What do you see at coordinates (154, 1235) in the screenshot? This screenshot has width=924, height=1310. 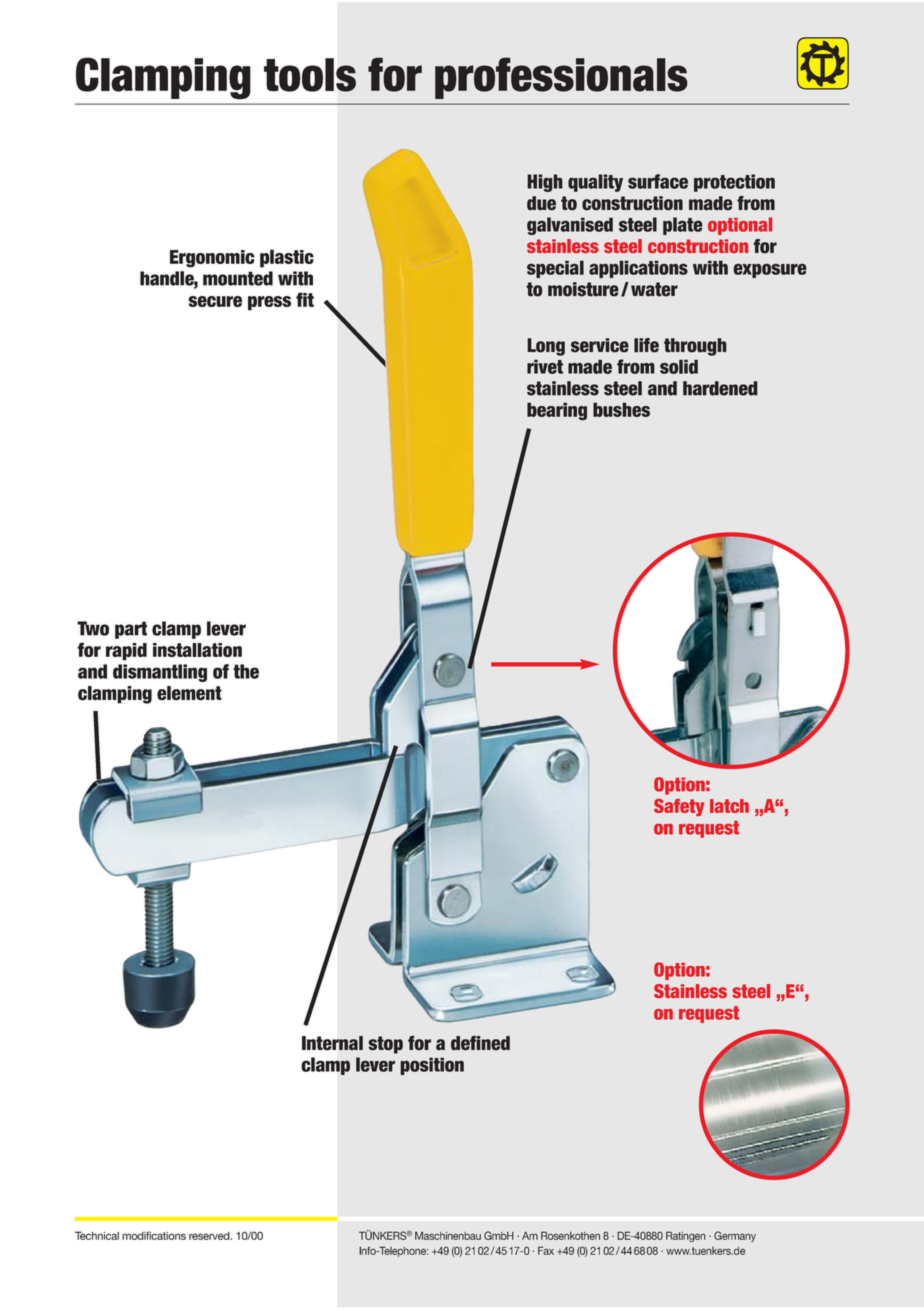 I see `modifications` at bounding box center [154, 1235].
